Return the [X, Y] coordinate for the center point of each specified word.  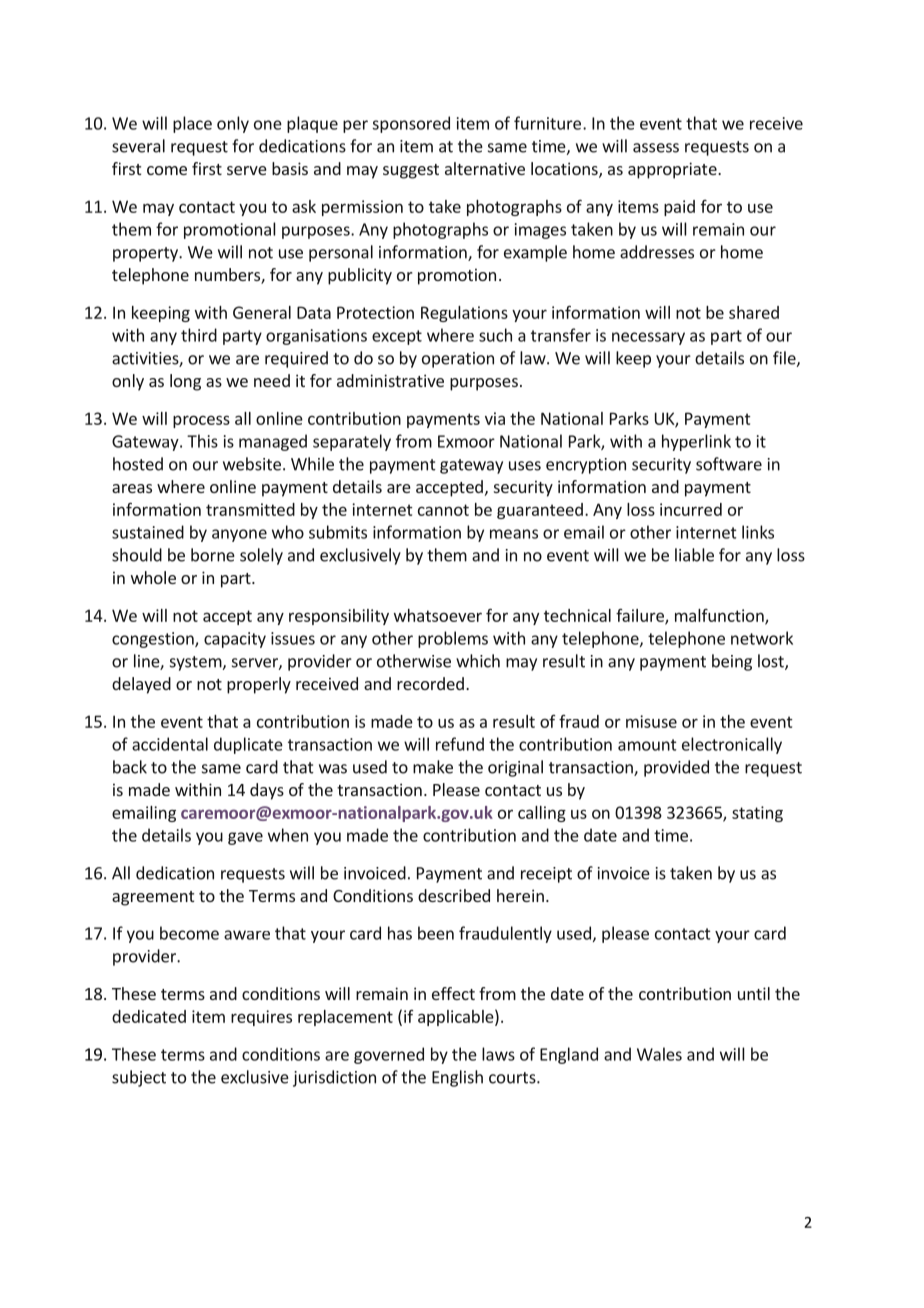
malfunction [720, 616]
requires [261, 1018]
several [138, 146]
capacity [235, 640]
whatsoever [438, 615]
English [457, 1078]
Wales [659, 1054]
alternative [485, 168]
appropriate [673, 170]
